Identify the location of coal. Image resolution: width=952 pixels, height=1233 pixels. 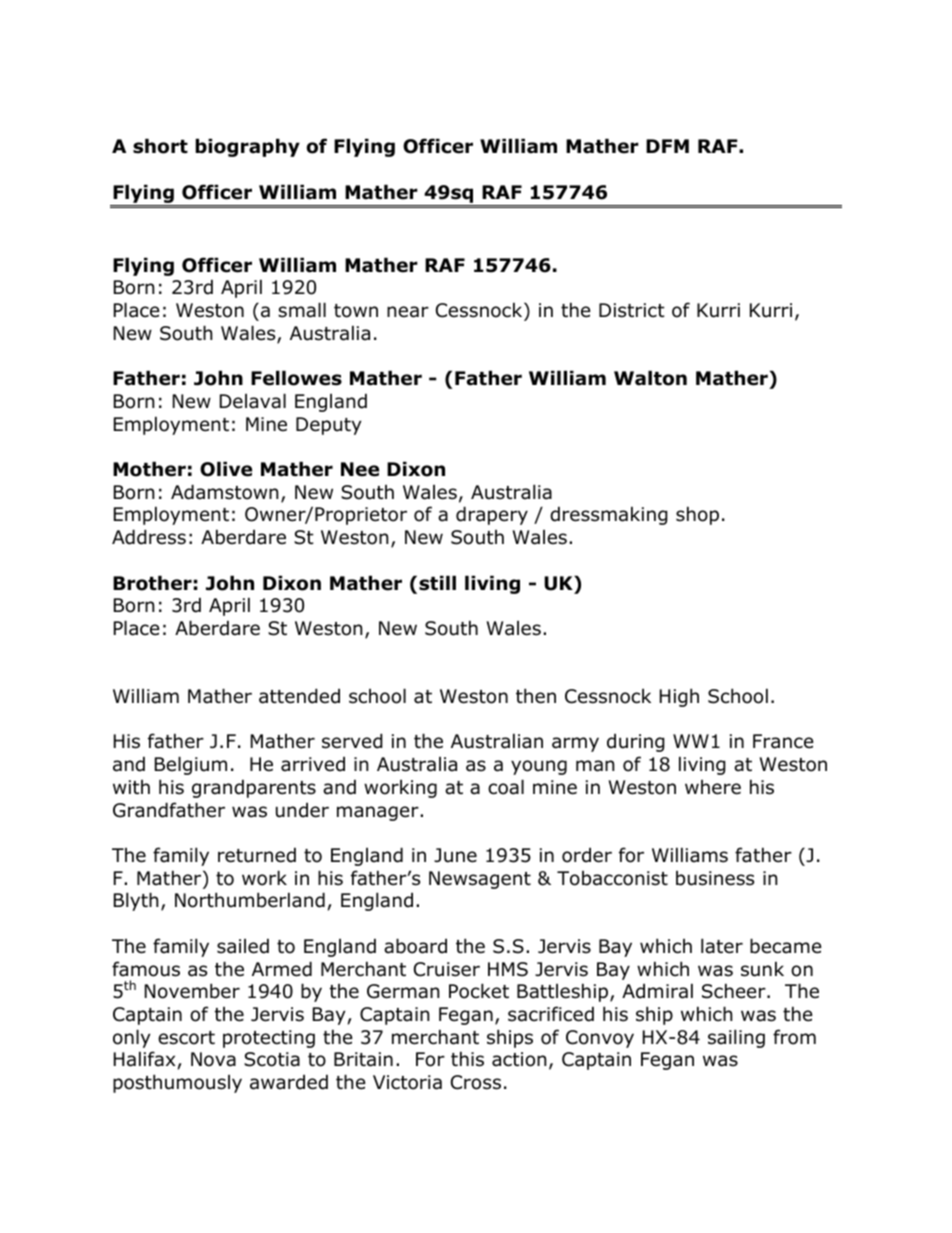
(506, 787).
